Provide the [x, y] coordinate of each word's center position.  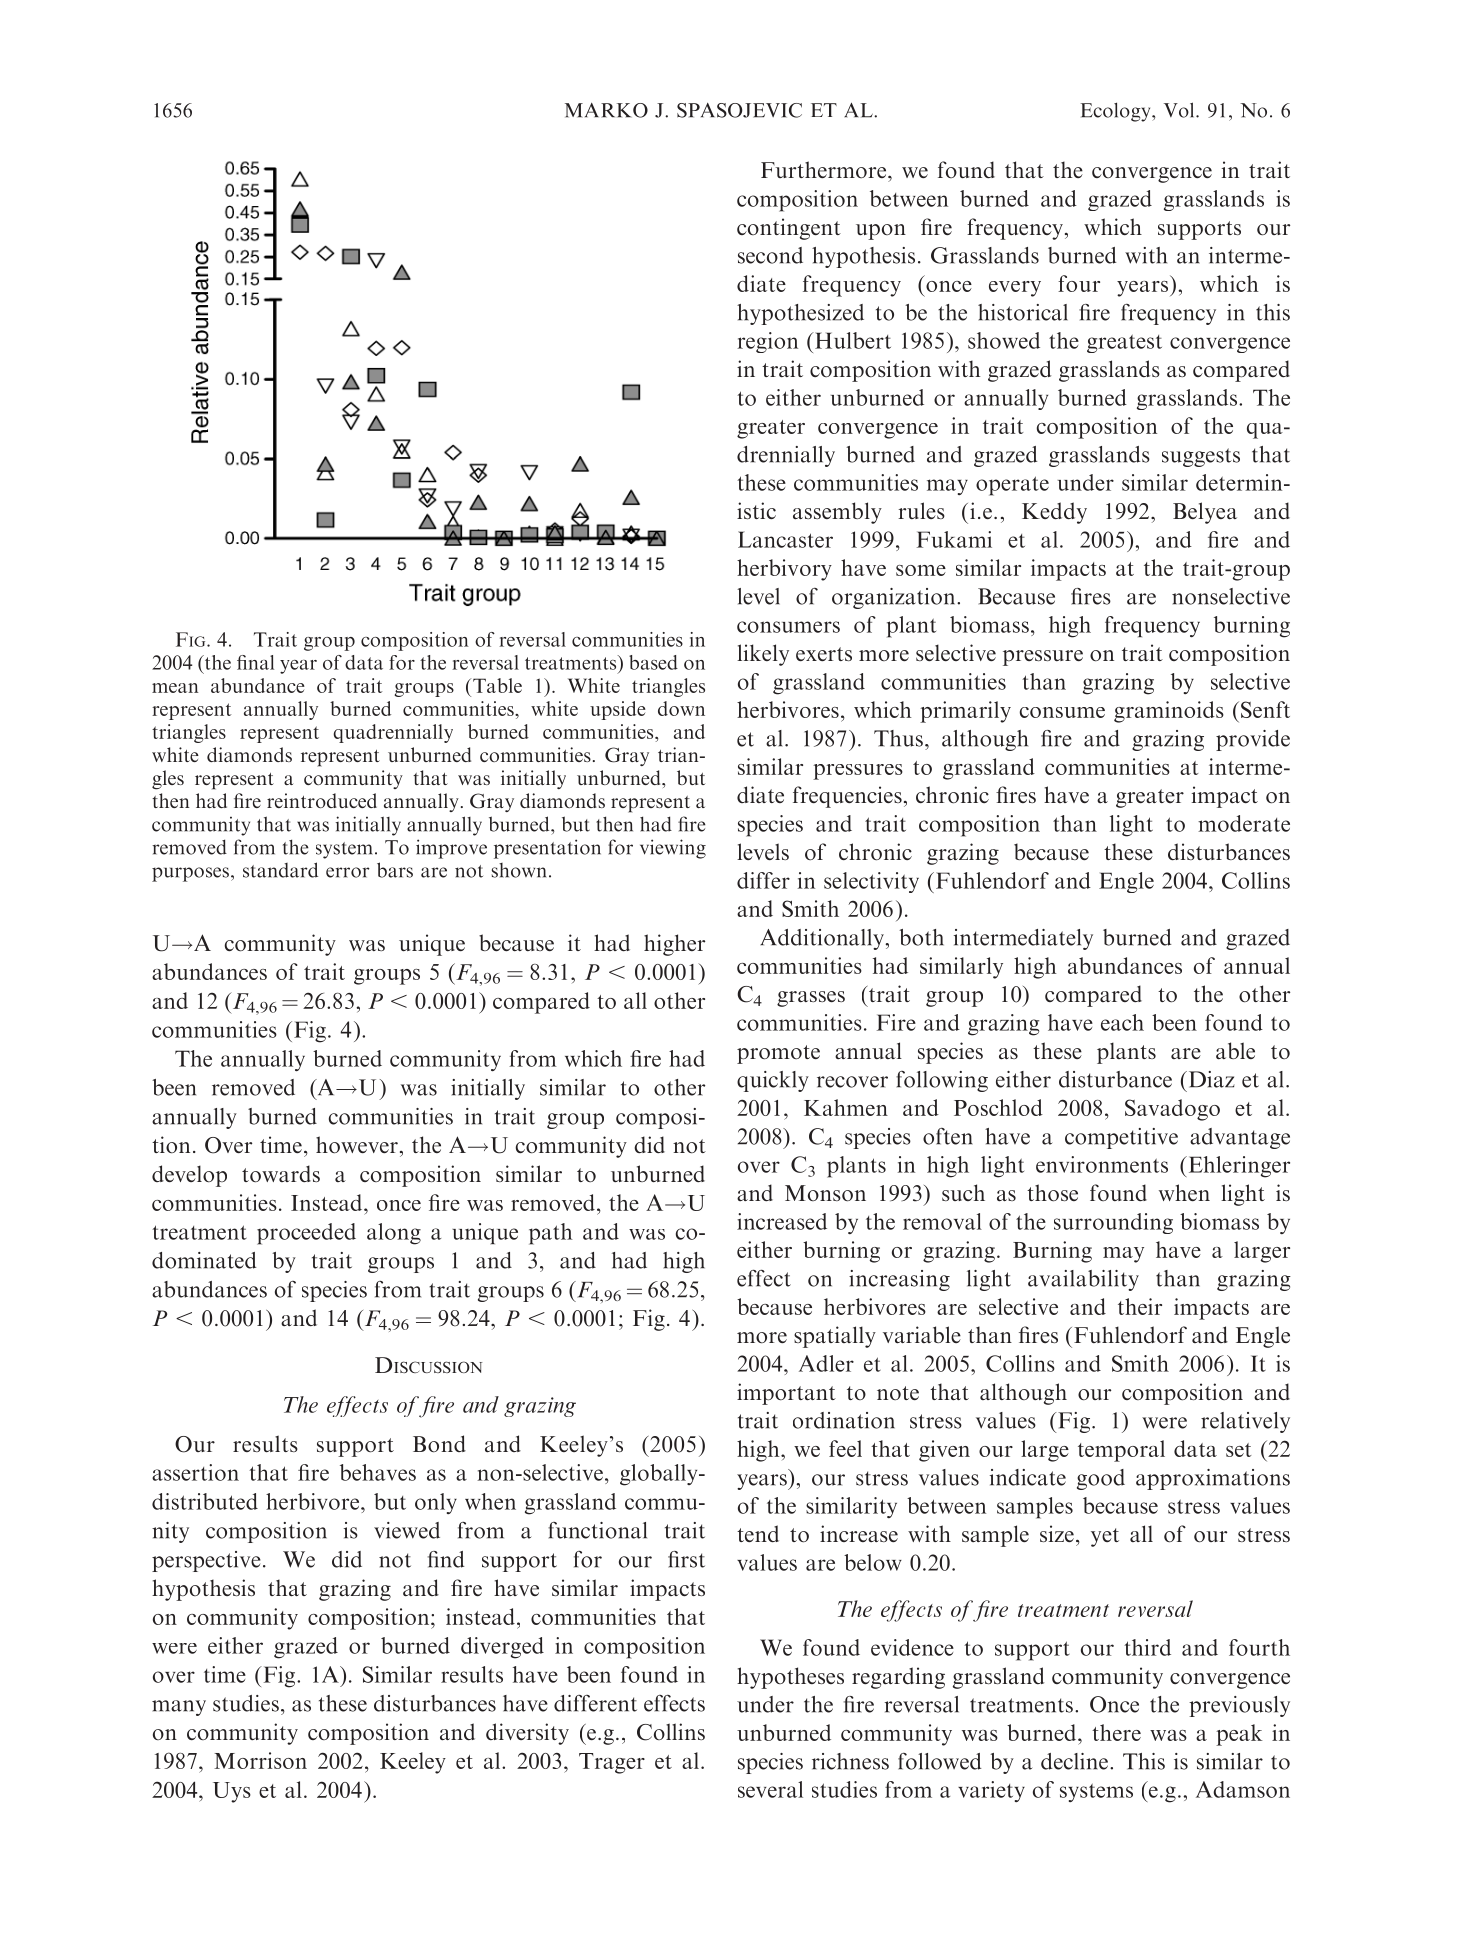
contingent [789, 229]
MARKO [606, 110]
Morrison [260, 1760]
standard [280, 870]
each [1122, 1022]
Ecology [1117, 112]
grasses [811, 999]
